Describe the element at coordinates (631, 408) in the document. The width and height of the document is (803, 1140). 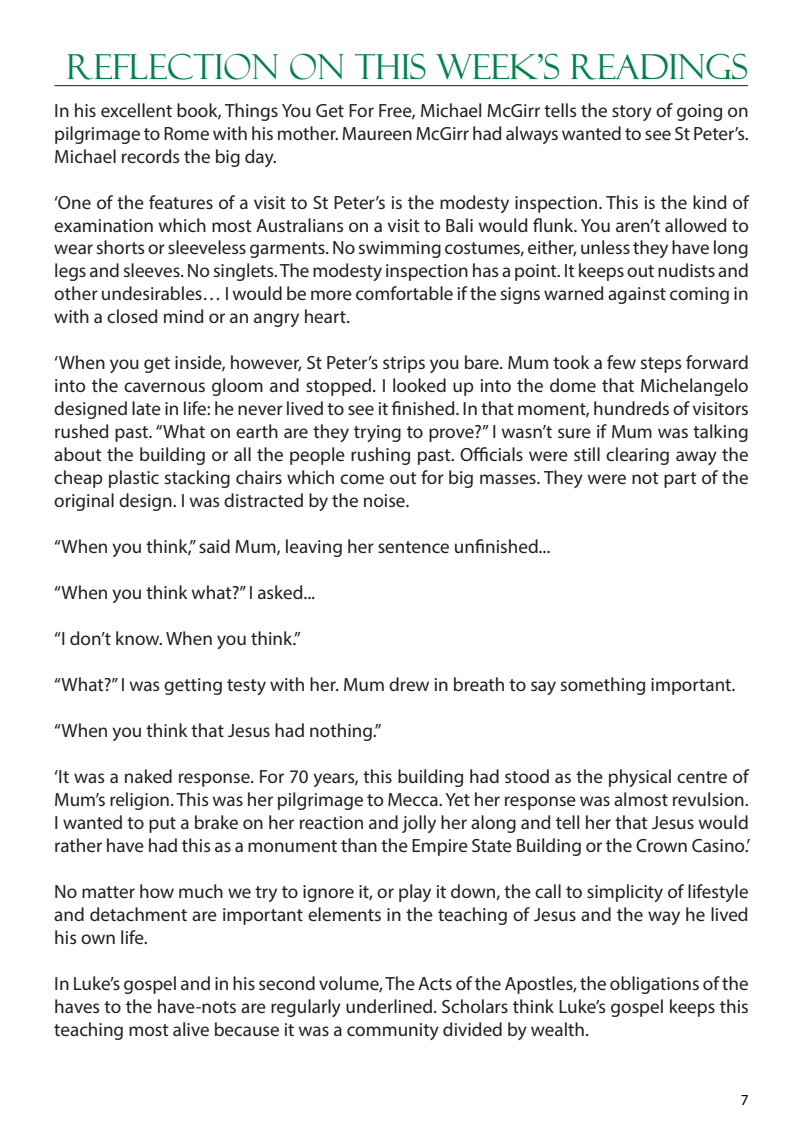
I see `hundreds` at that location.
